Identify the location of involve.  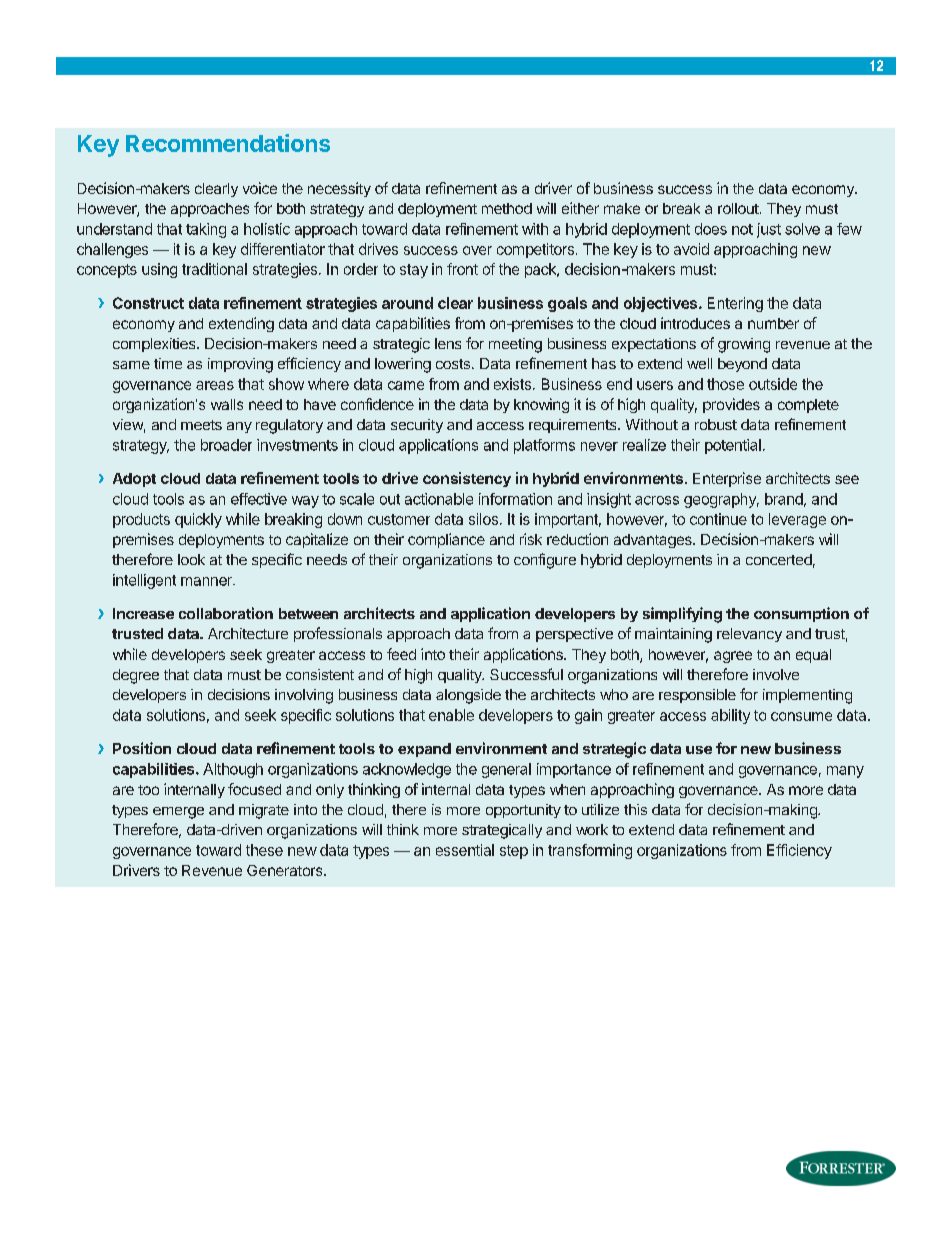
(776, 674).
